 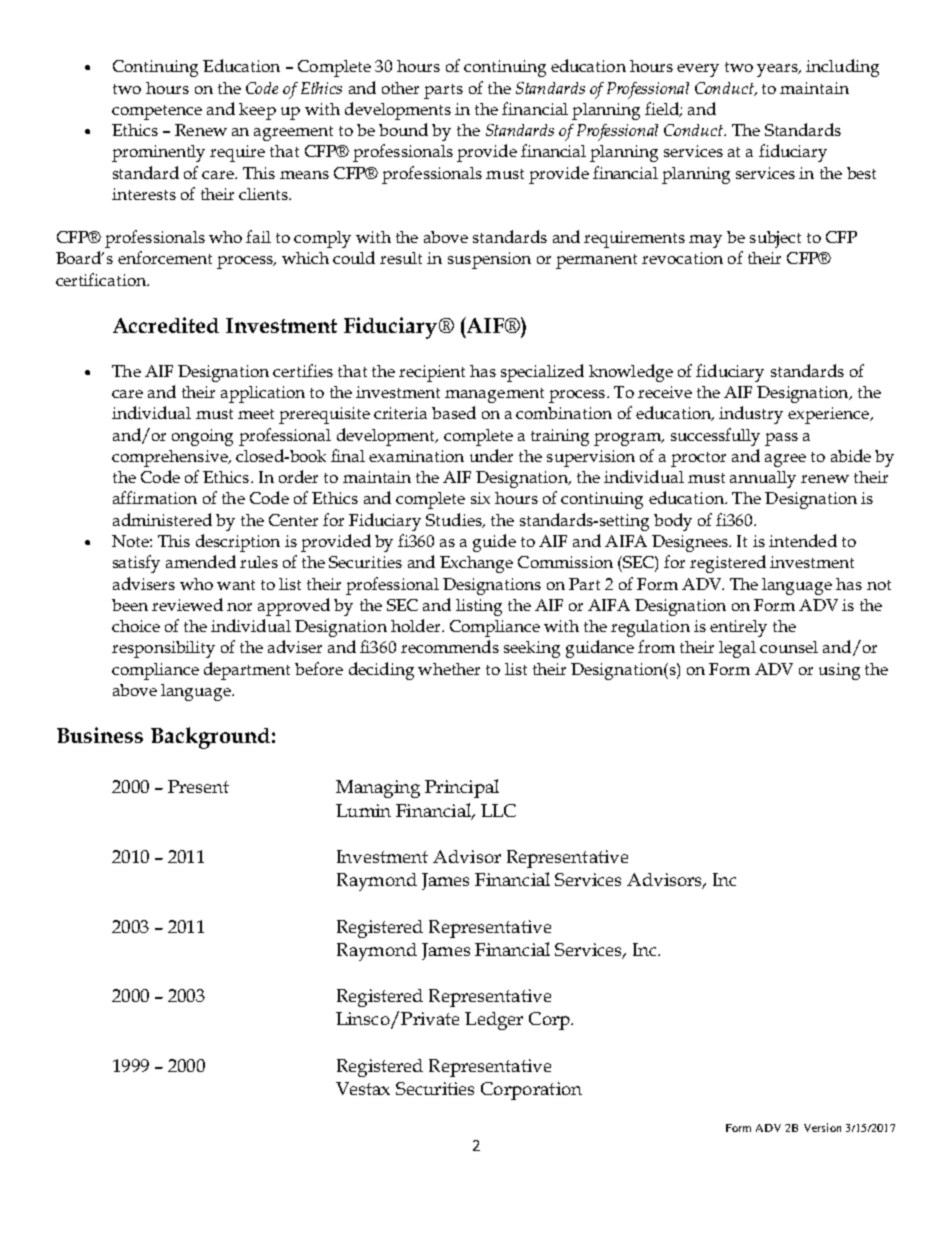 I want to click on under, so click(x=491, y=455).
